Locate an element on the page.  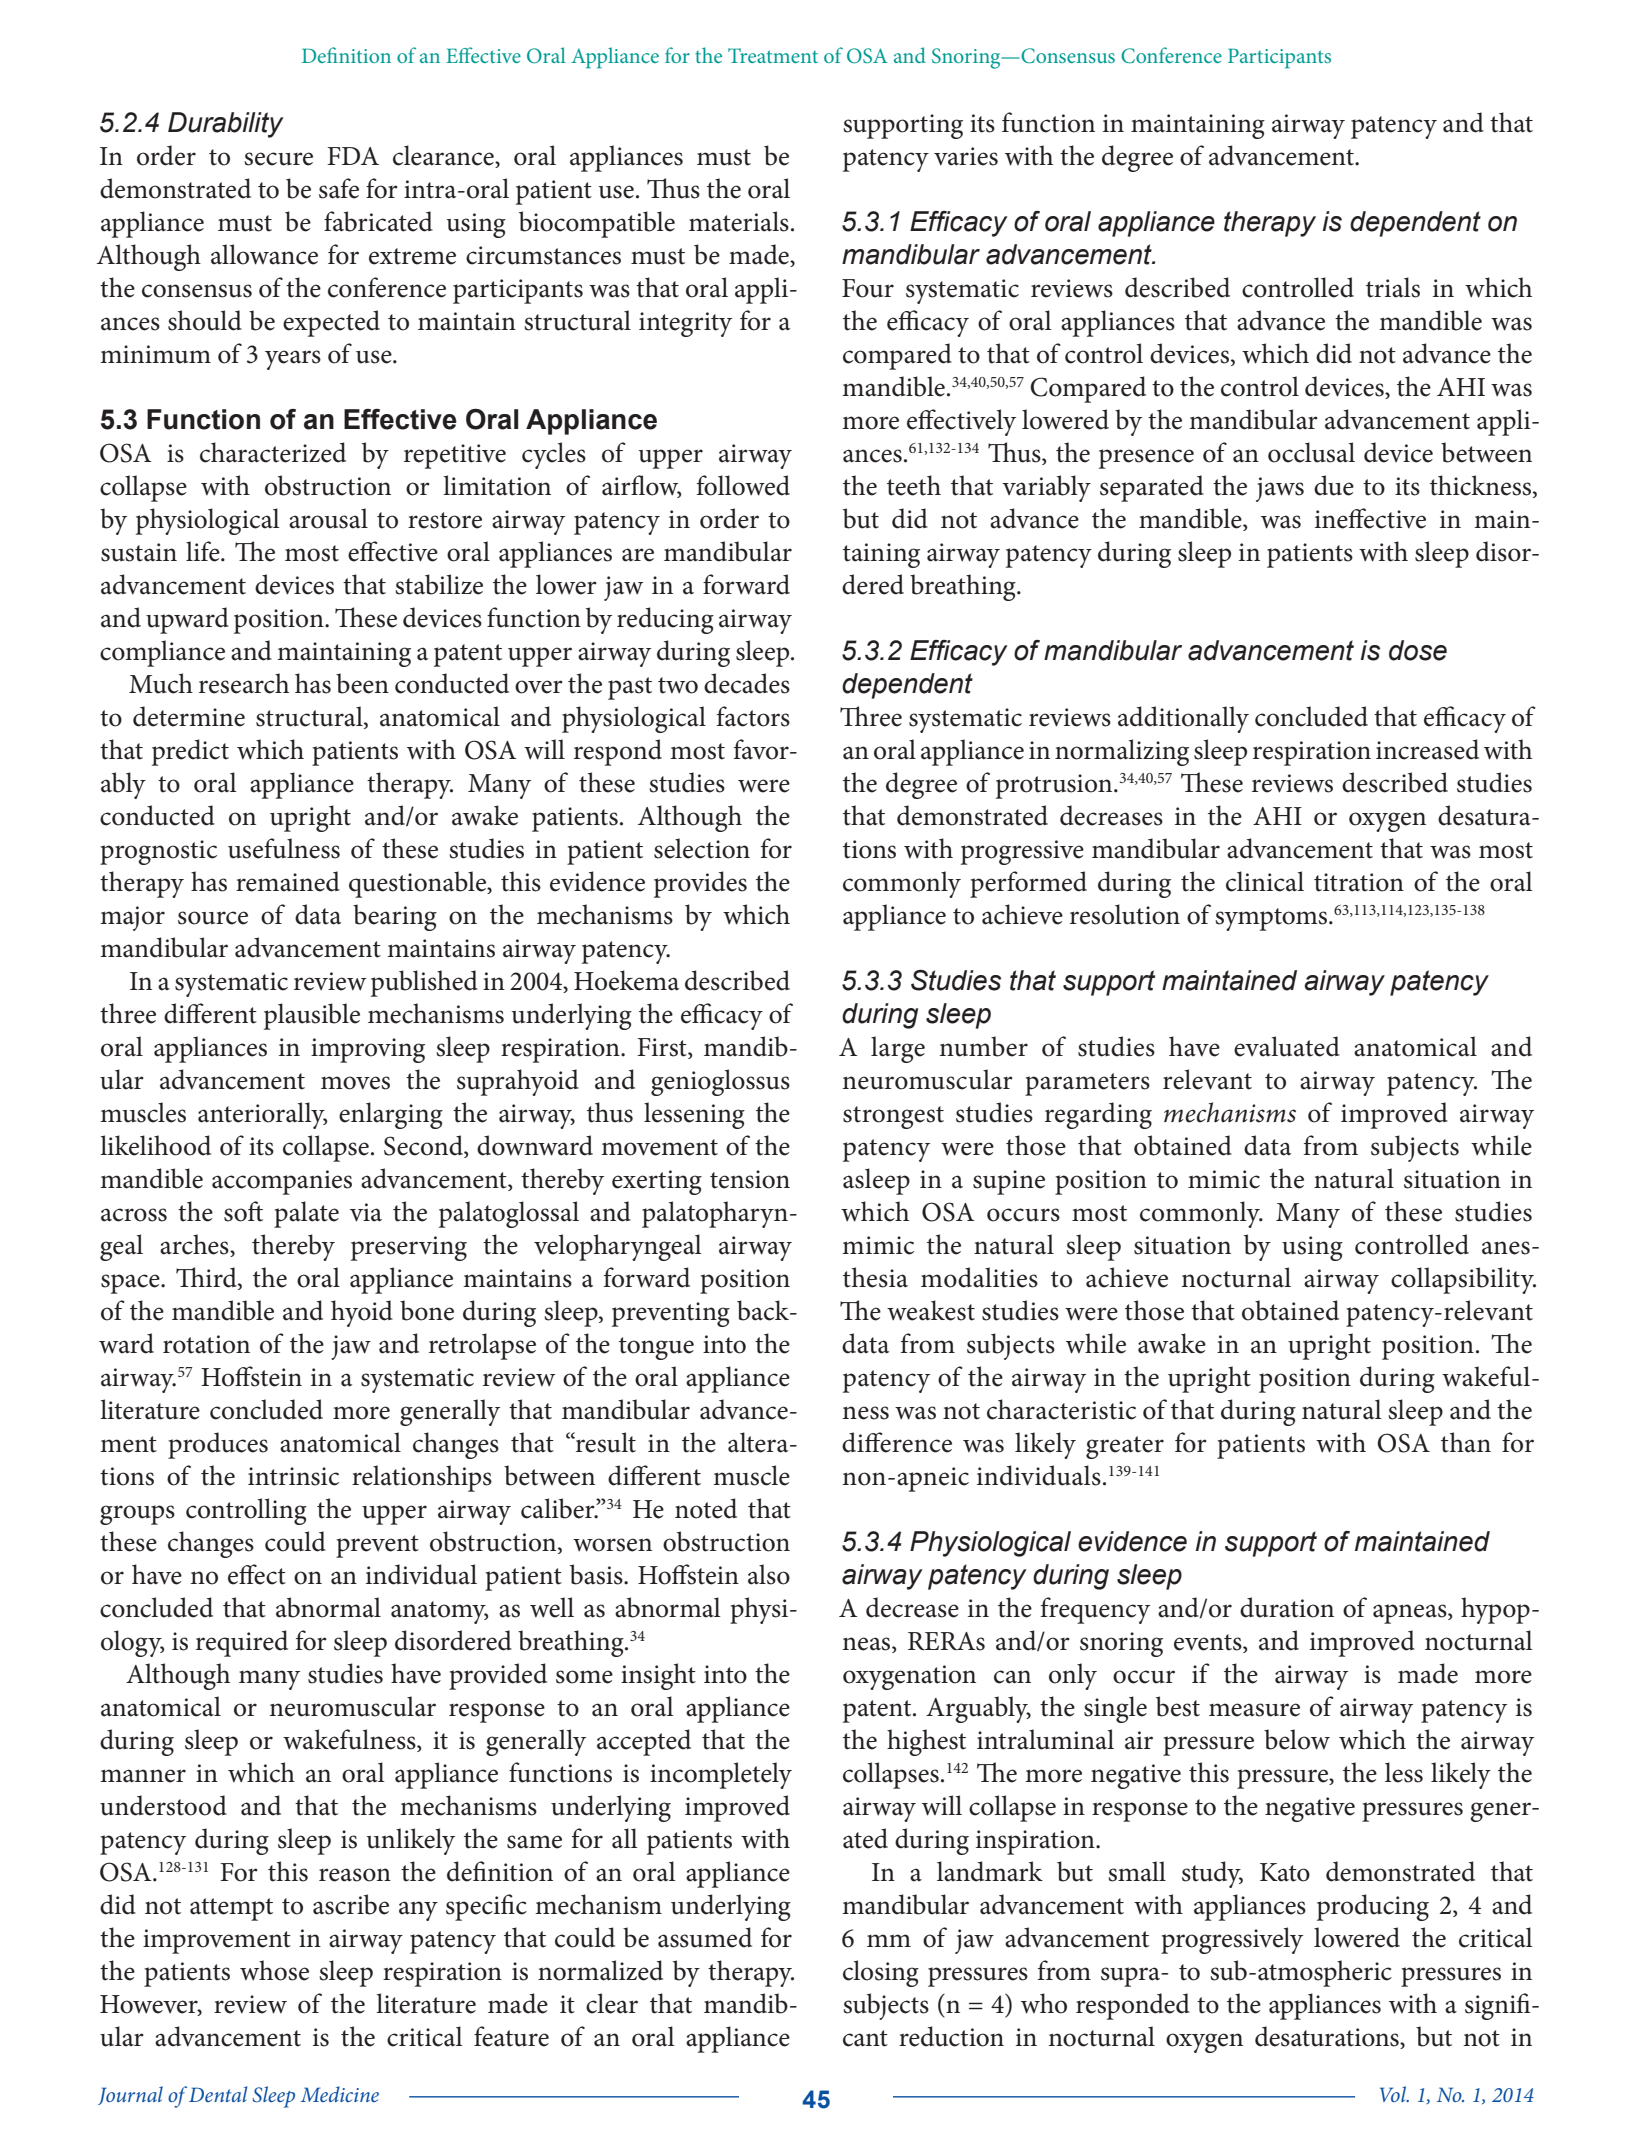
required is located at coordinates (242, 1643).
